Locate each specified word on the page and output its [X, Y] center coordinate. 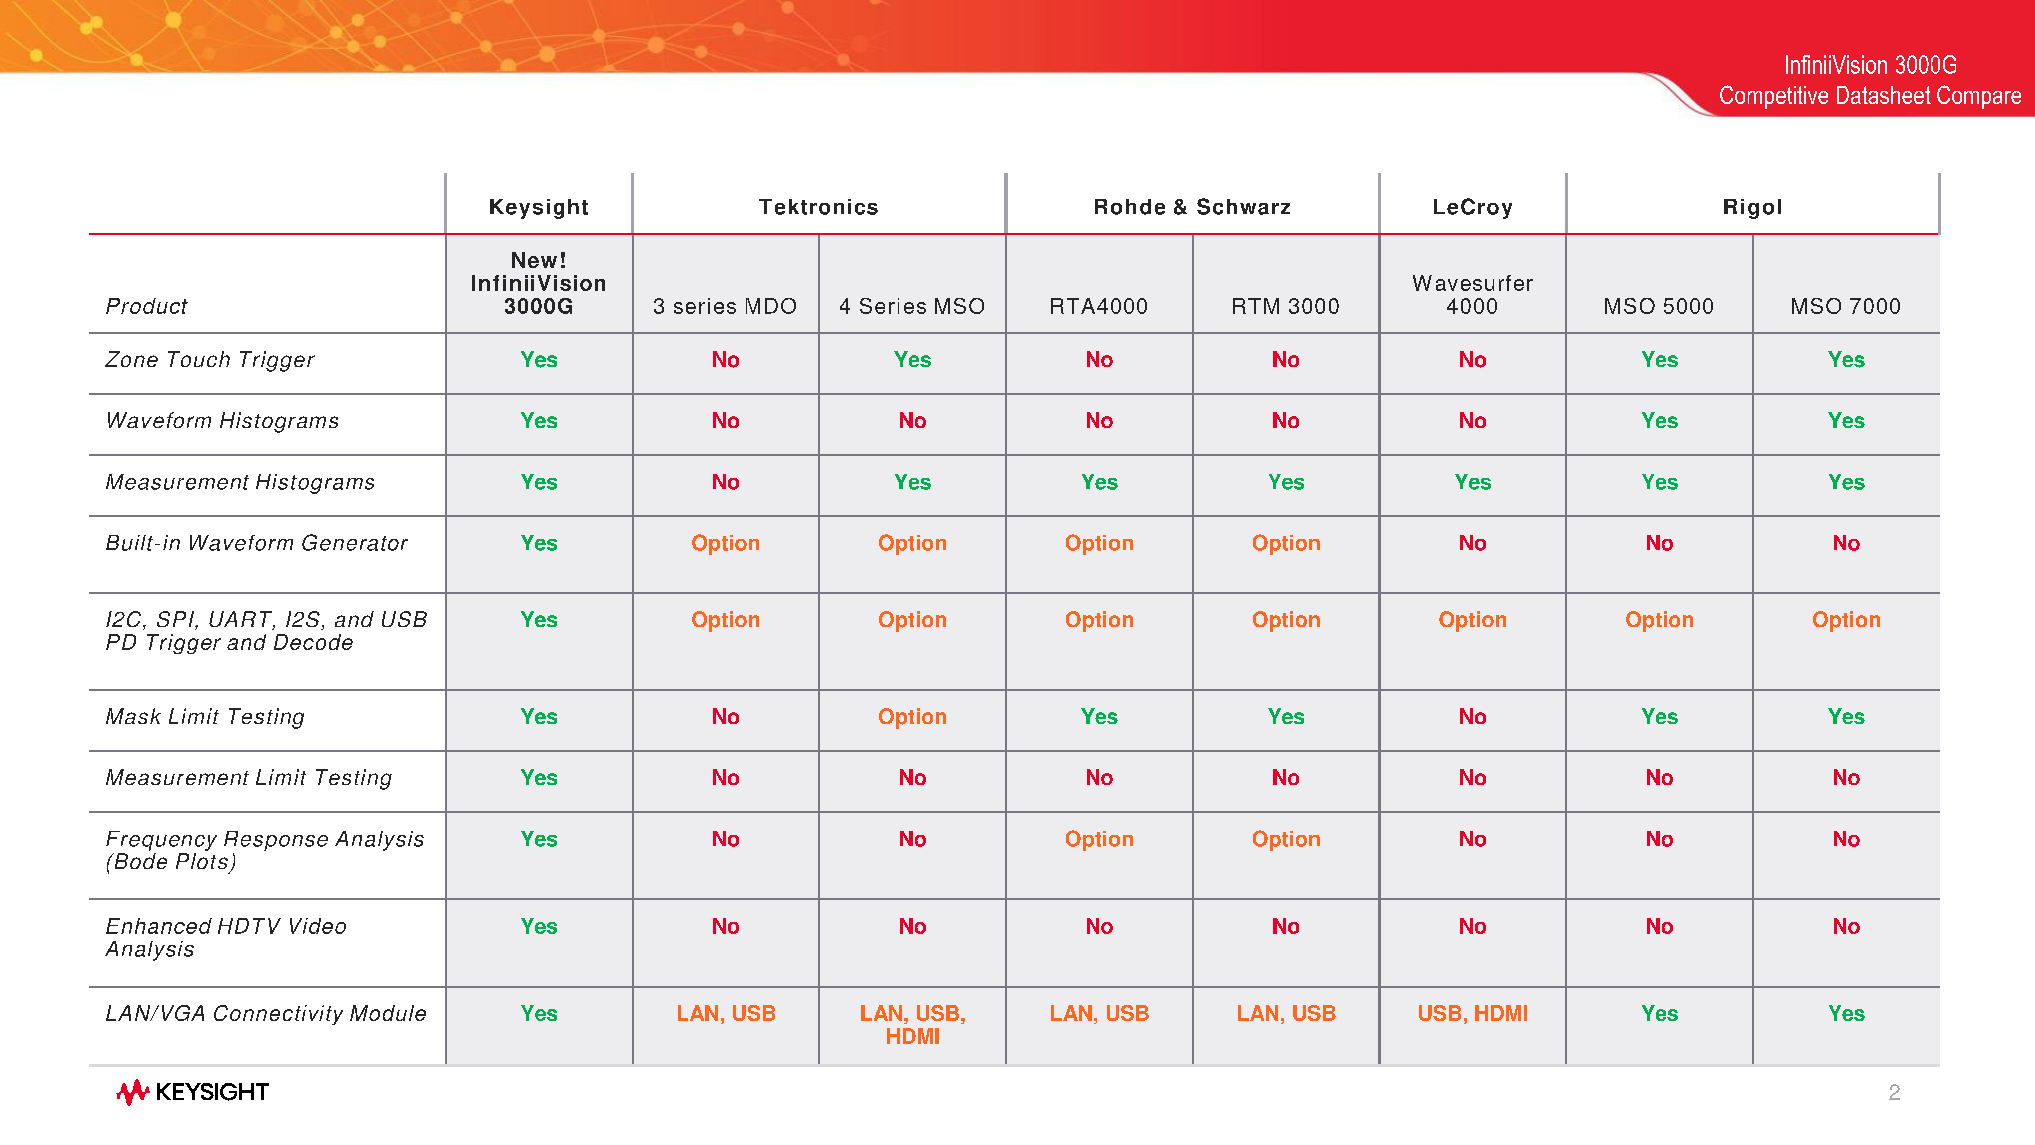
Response [276, 841]
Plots [202, 861]
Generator [355, 542]
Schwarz [1243, 206]
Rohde [1130, 207]
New [534, 260]
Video [318, 926]
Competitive [1774, 97]
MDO [771, 306]
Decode [313, 642]
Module [388, 1013]
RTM [1256, 306]
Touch [199, 359]
